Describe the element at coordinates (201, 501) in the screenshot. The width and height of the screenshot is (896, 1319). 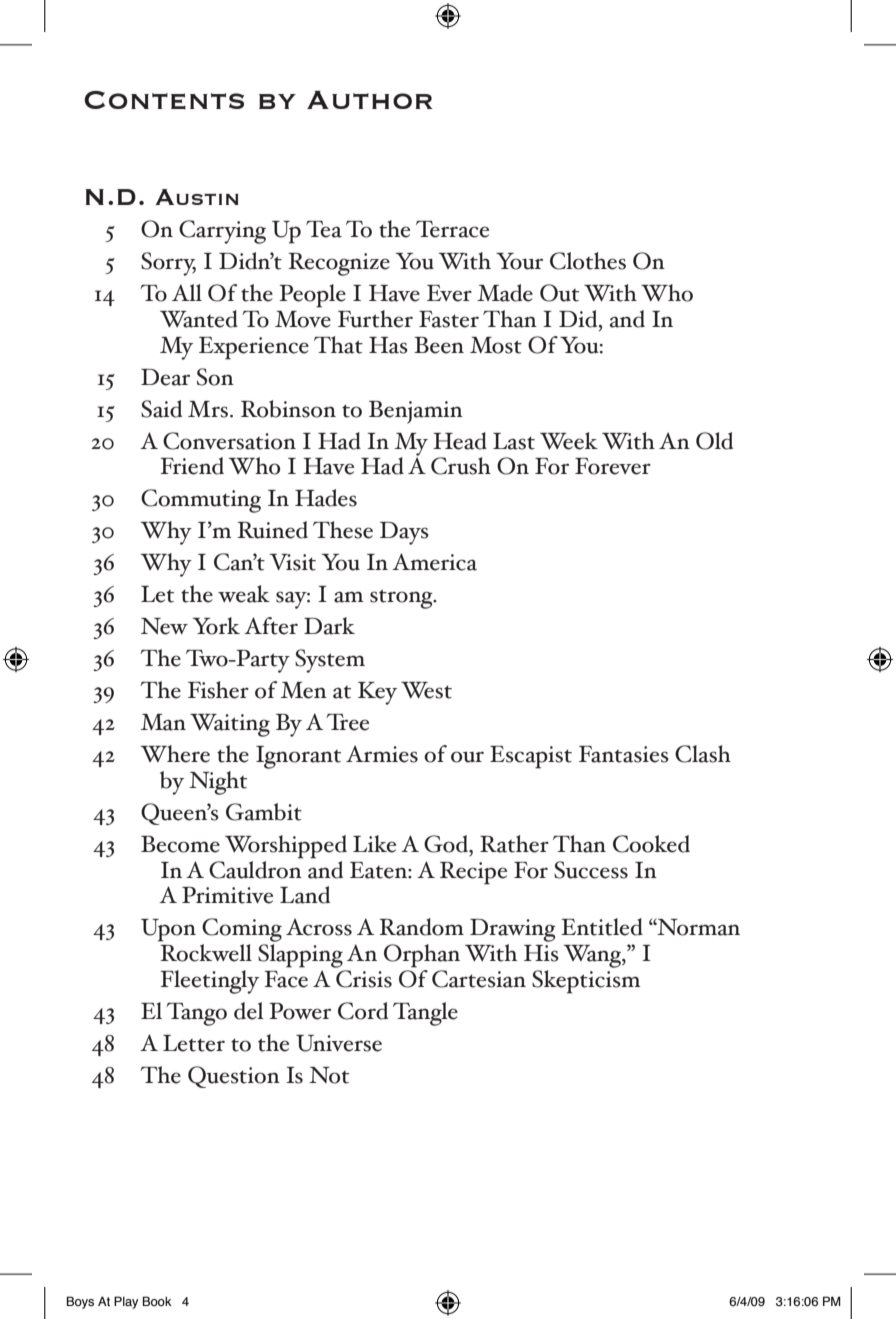
I see `Commuting` at that location.
